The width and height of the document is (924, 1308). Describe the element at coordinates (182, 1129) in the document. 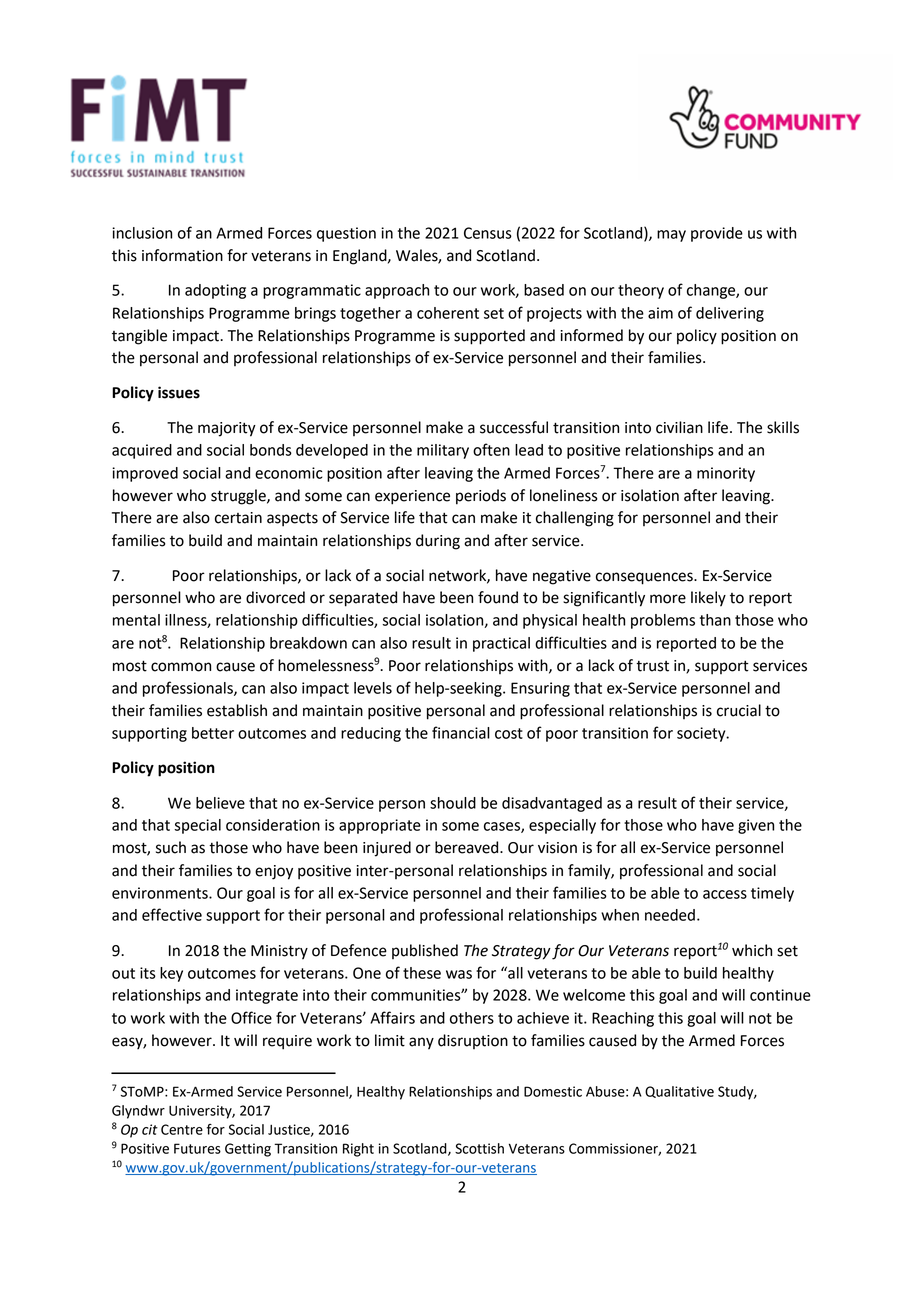

I see `Centre` at that location.
